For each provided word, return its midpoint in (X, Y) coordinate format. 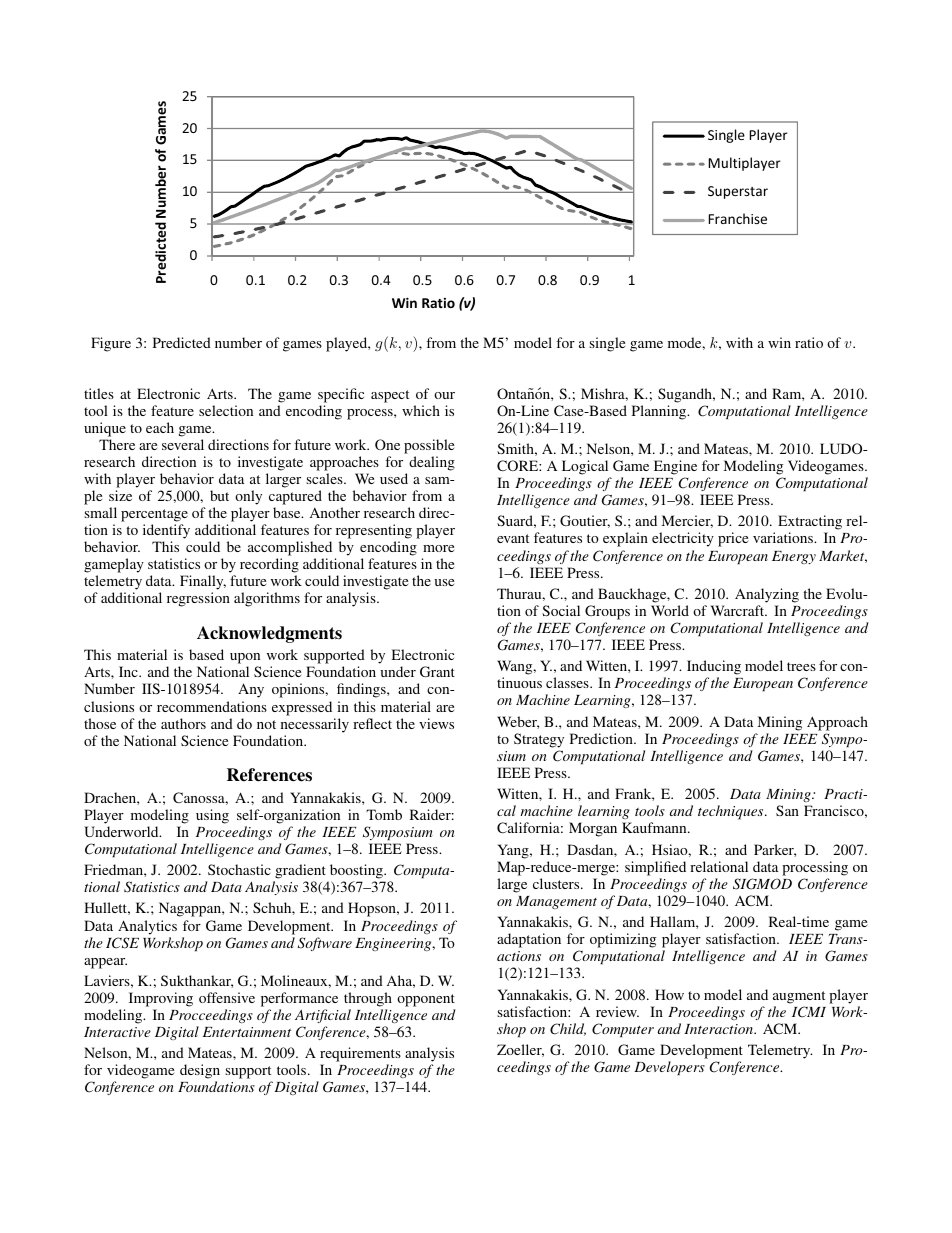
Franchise (738, 218)
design (200, 1073)
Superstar (738, 192)
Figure (111, 344)
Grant (437, 671)
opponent (426, 1000)
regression (198, 599)
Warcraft (739, 610)
